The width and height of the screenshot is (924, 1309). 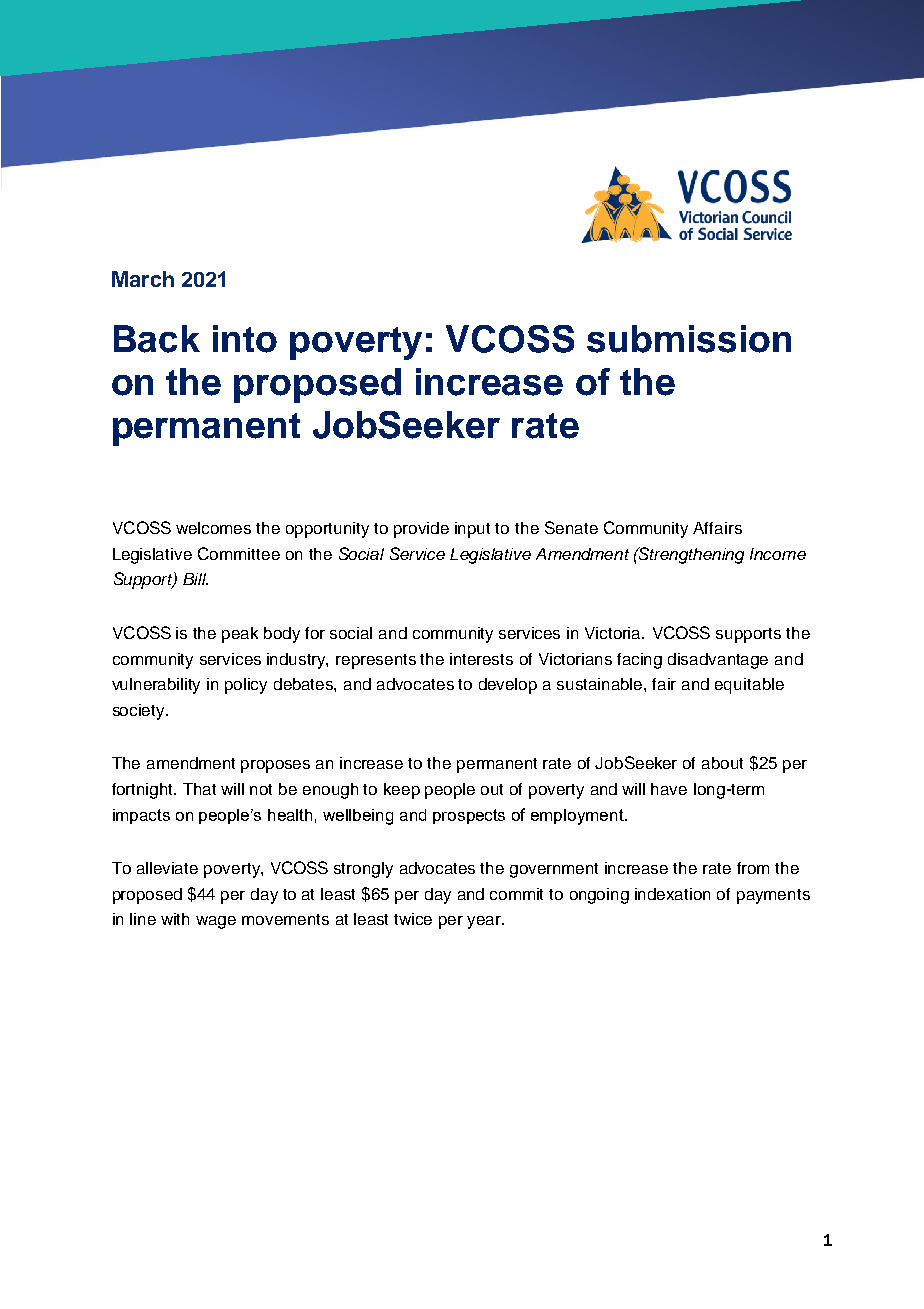 I want to click on into, so click(x=245, y=339).
